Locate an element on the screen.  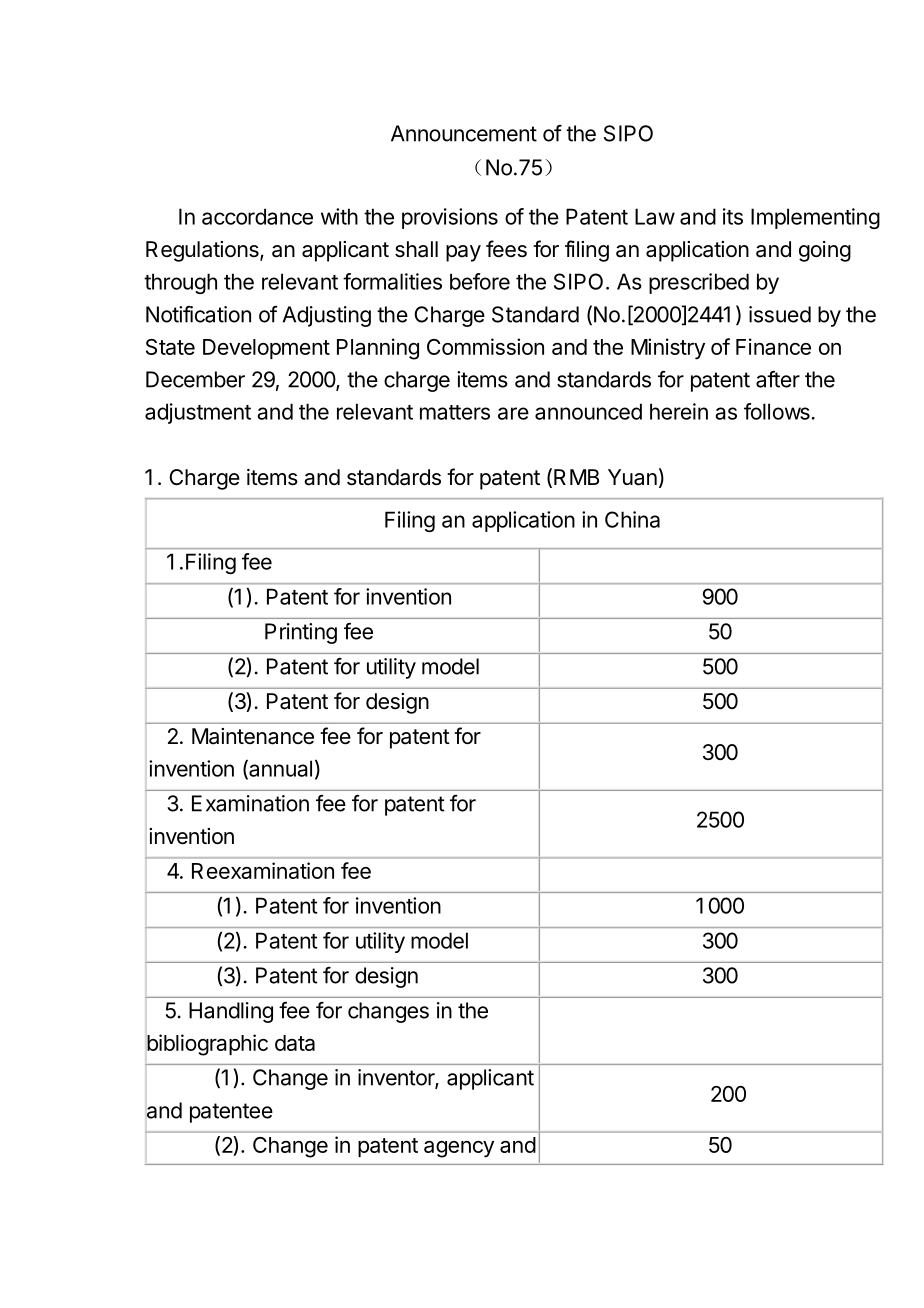
Handling is located at coordinates (231, 1012).
